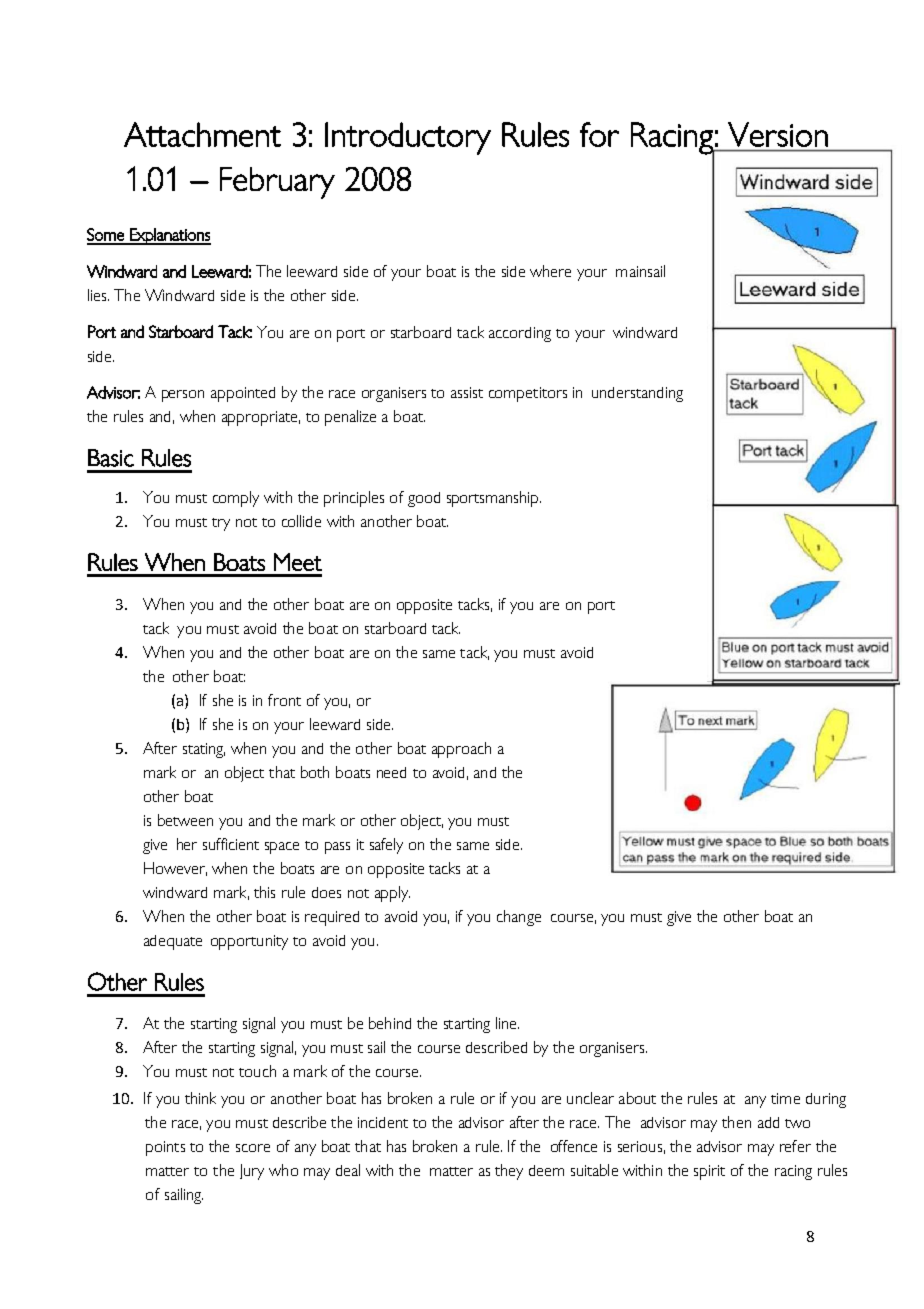 This image has width=924, height=1309. What do you see at coordinates (408, 138) in the image?
I see `Introductory` at bounding box center [408, 138].
